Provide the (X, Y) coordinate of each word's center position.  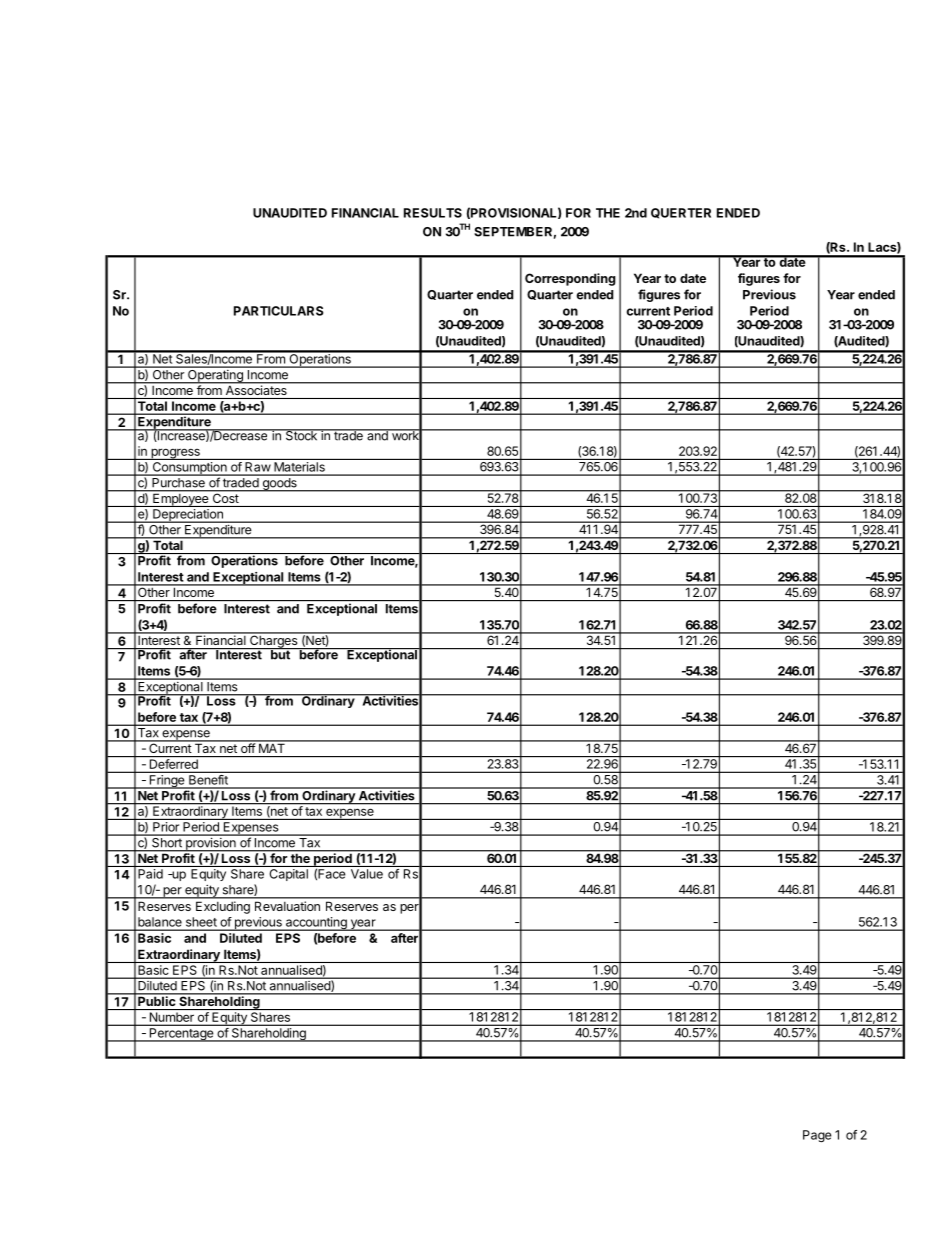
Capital (289, 875)
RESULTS (433, 213)
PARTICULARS (279, 311)
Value (367, 874)
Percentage (181, 1035)
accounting (316, 924)
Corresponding (570, 279)
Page (817, 1136)
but (280, 654)
